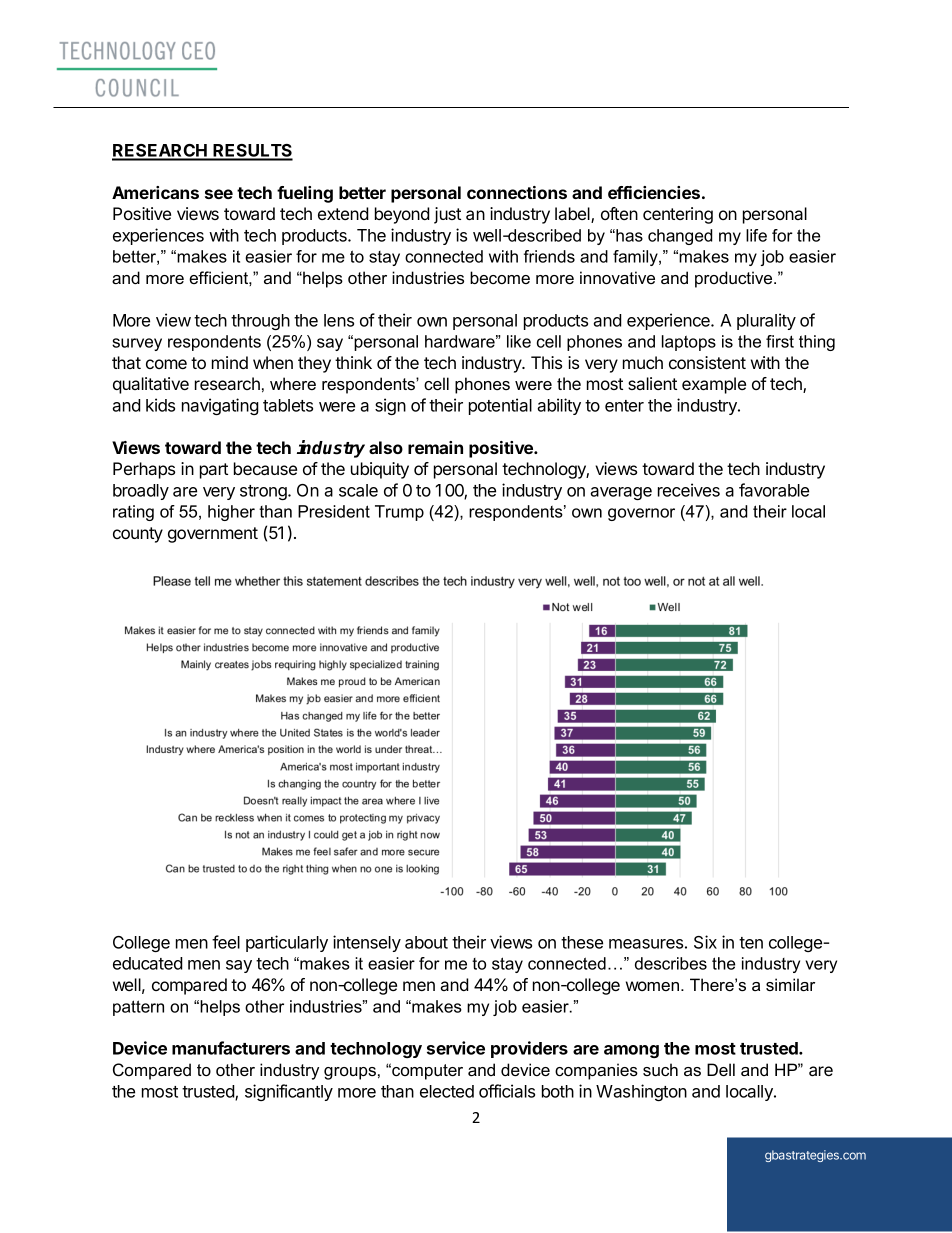  I want to click on just, so click(447, 215).
